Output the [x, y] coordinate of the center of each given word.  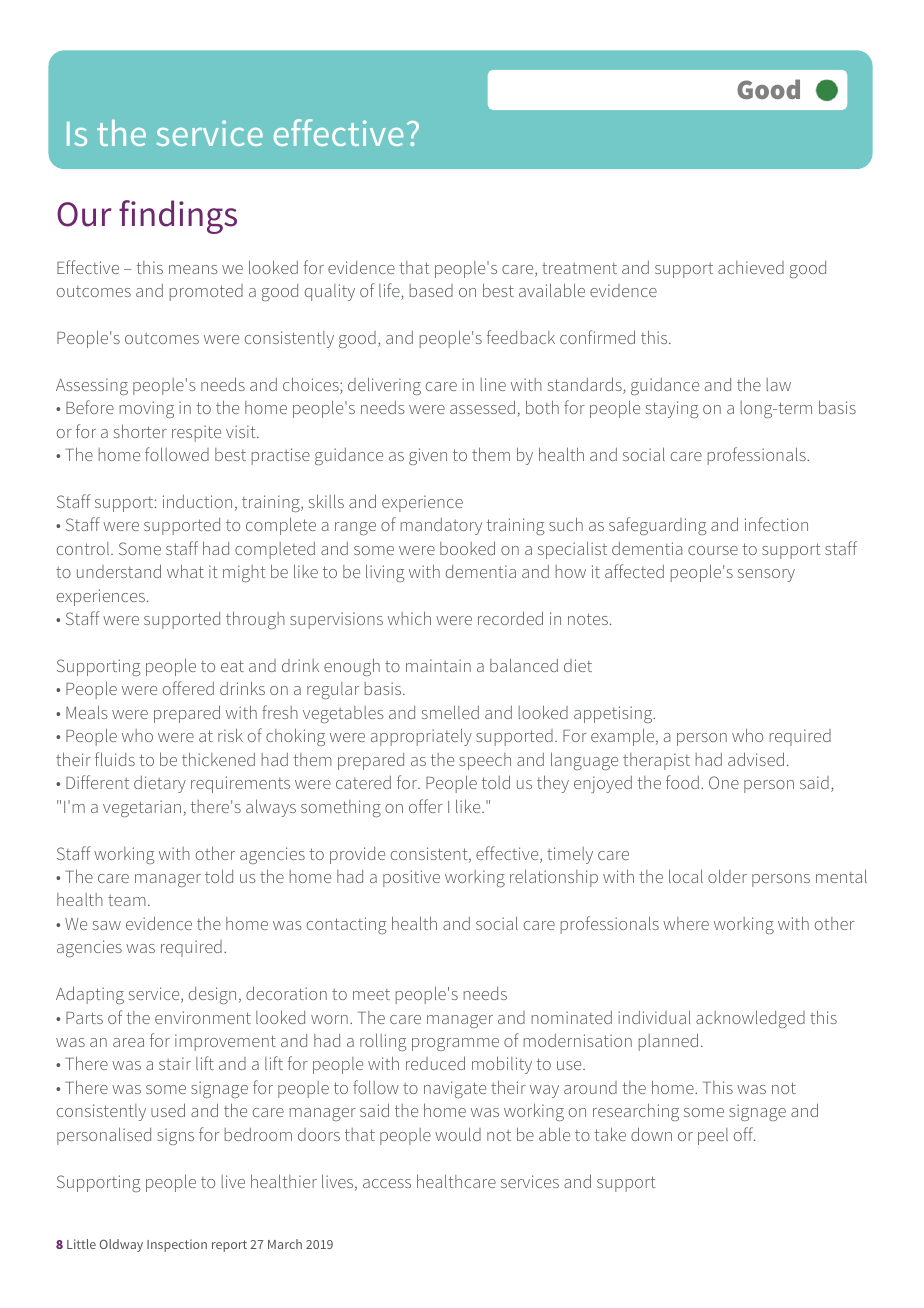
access [387, 1183]
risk [230, 735]
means [193, 269]
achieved [751, 267]
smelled [450, 712]
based [431, 290]
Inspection [177, 1245]
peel [713, 1136]
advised [756, 759]
